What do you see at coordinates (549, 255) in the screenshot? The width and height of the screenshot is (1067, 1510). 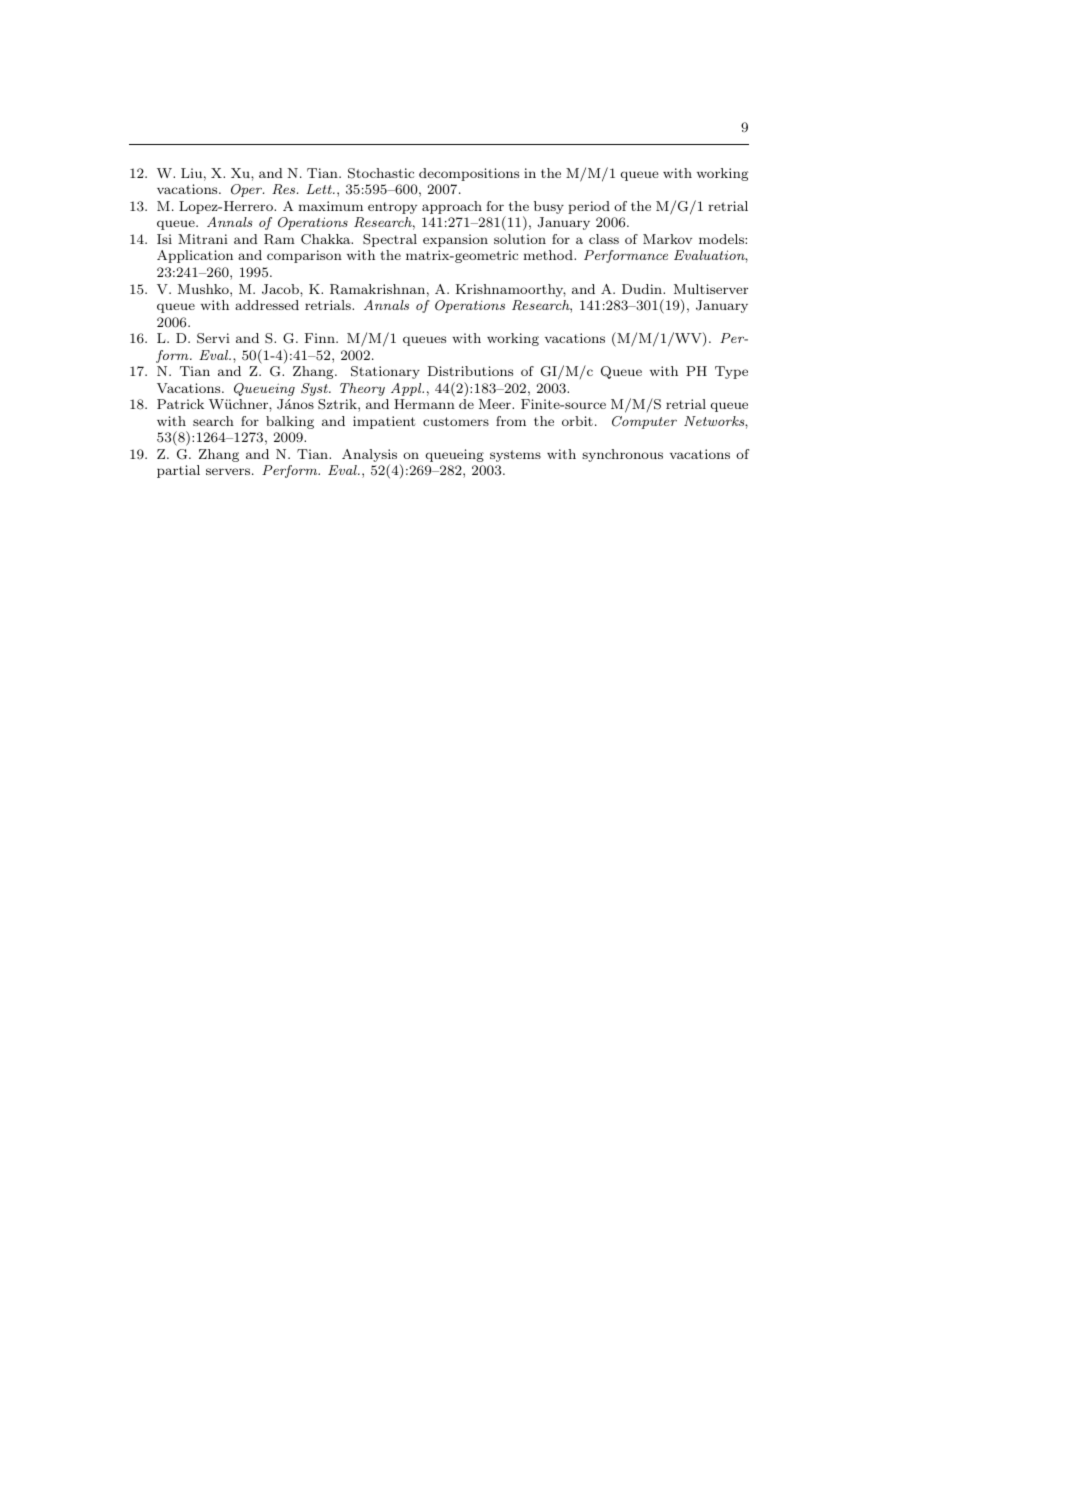 I see `method` at bounding box center [549, 255].
